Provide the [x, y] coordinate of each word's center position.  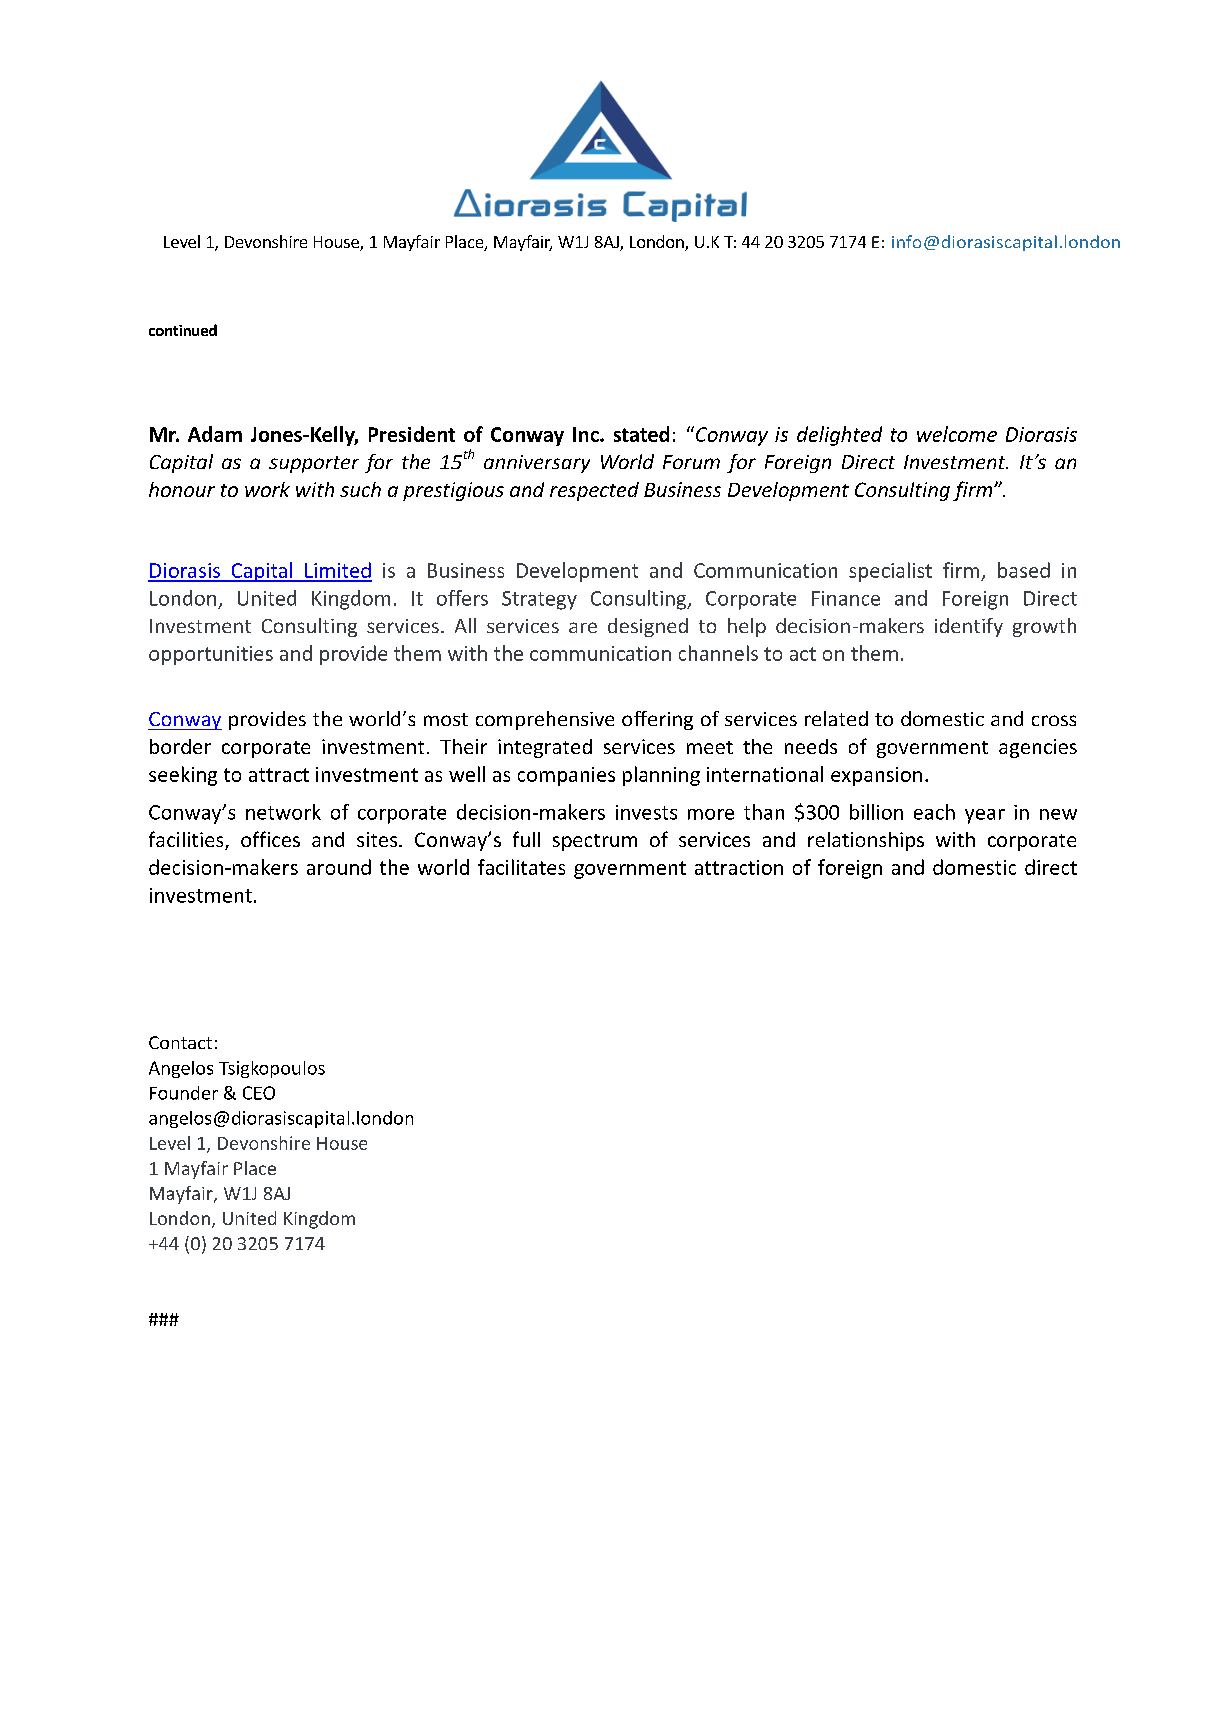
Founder [184, 1093]
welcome [957, 434]
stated [641, 434]
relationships [866, 841]
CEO [259, 1093]
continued [183, 330]
